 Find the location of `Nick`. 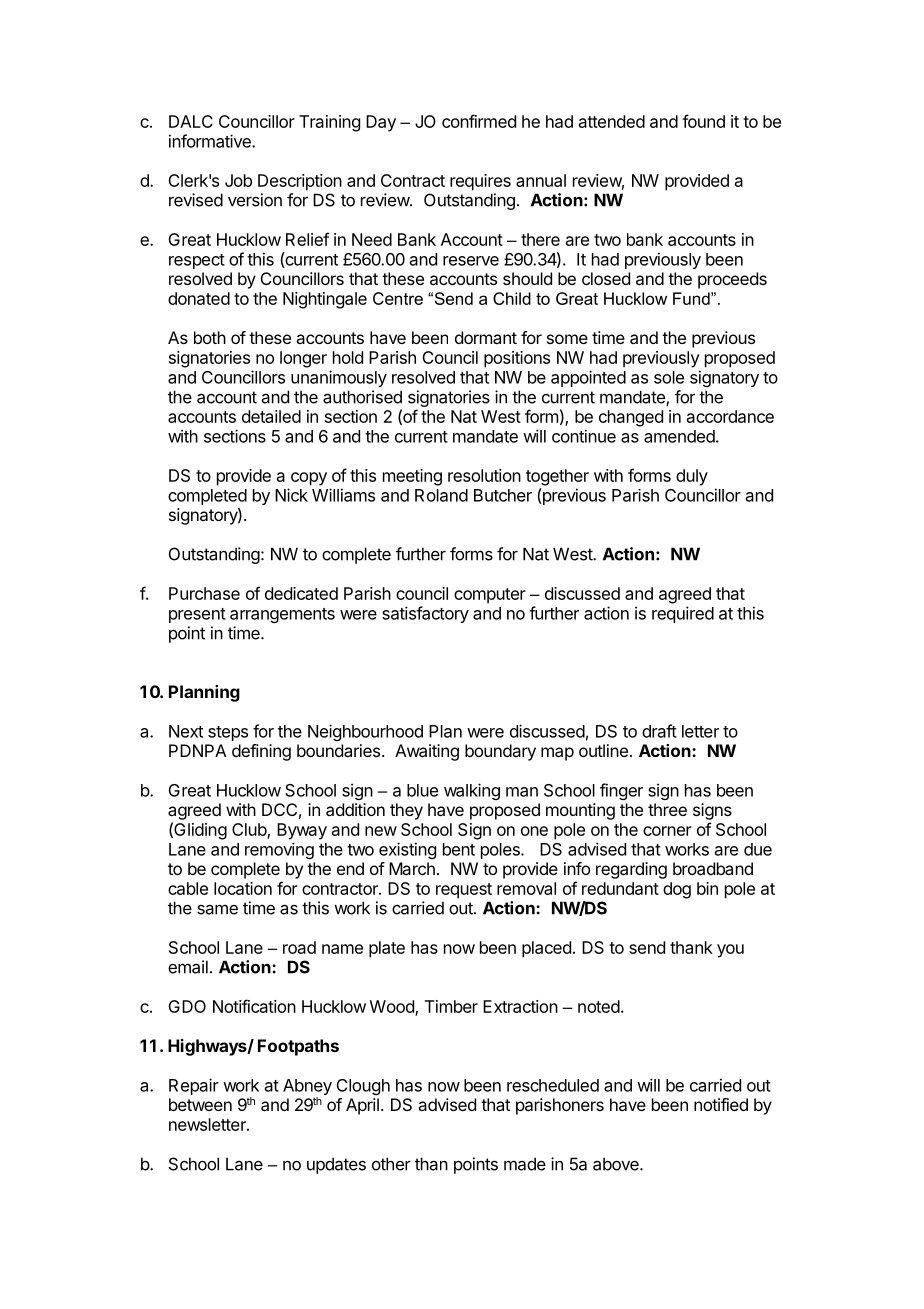

Nick is located at coordinates (291, 495).
